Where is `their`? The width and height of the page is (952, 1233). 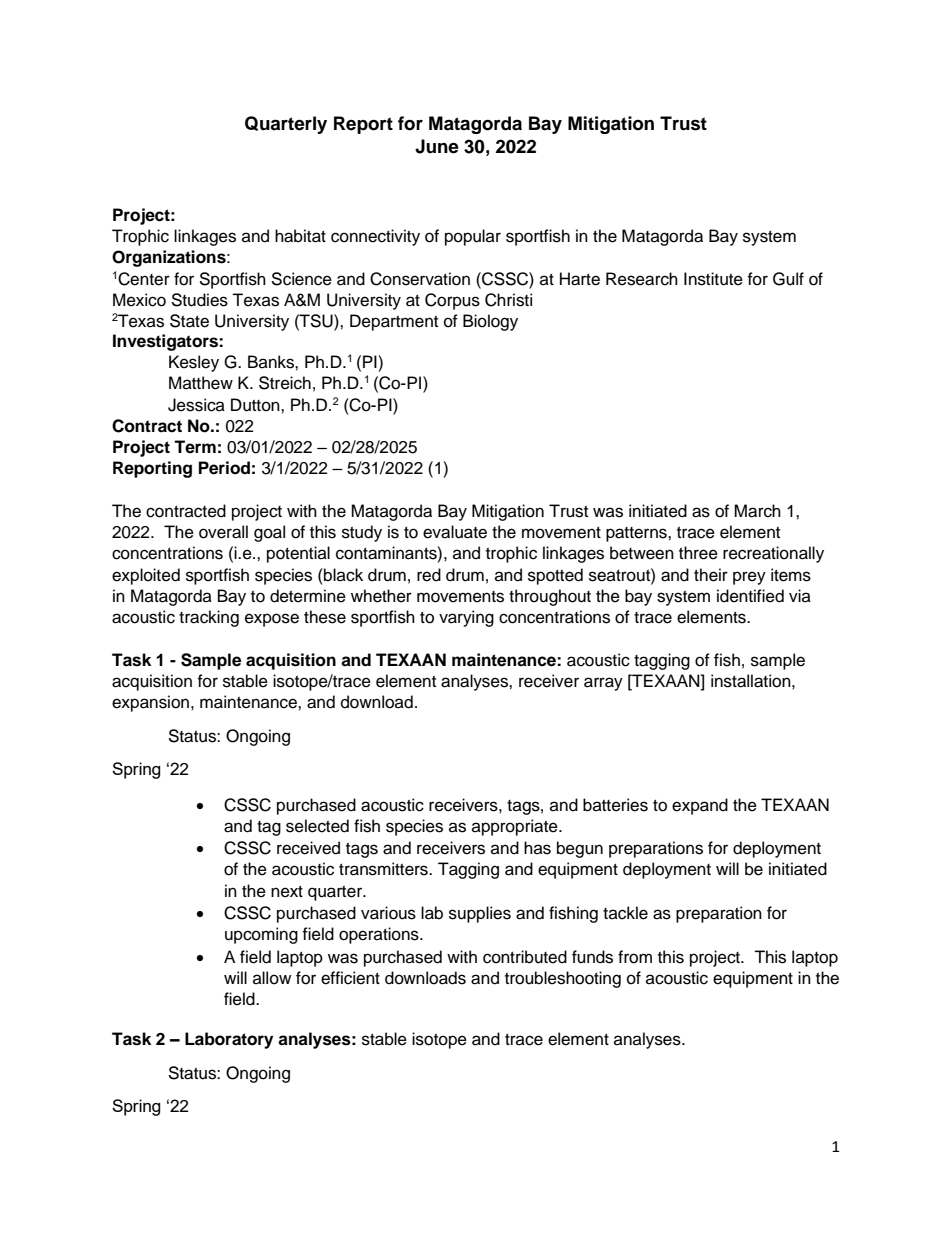 their is located at coordinates (711, 575).
